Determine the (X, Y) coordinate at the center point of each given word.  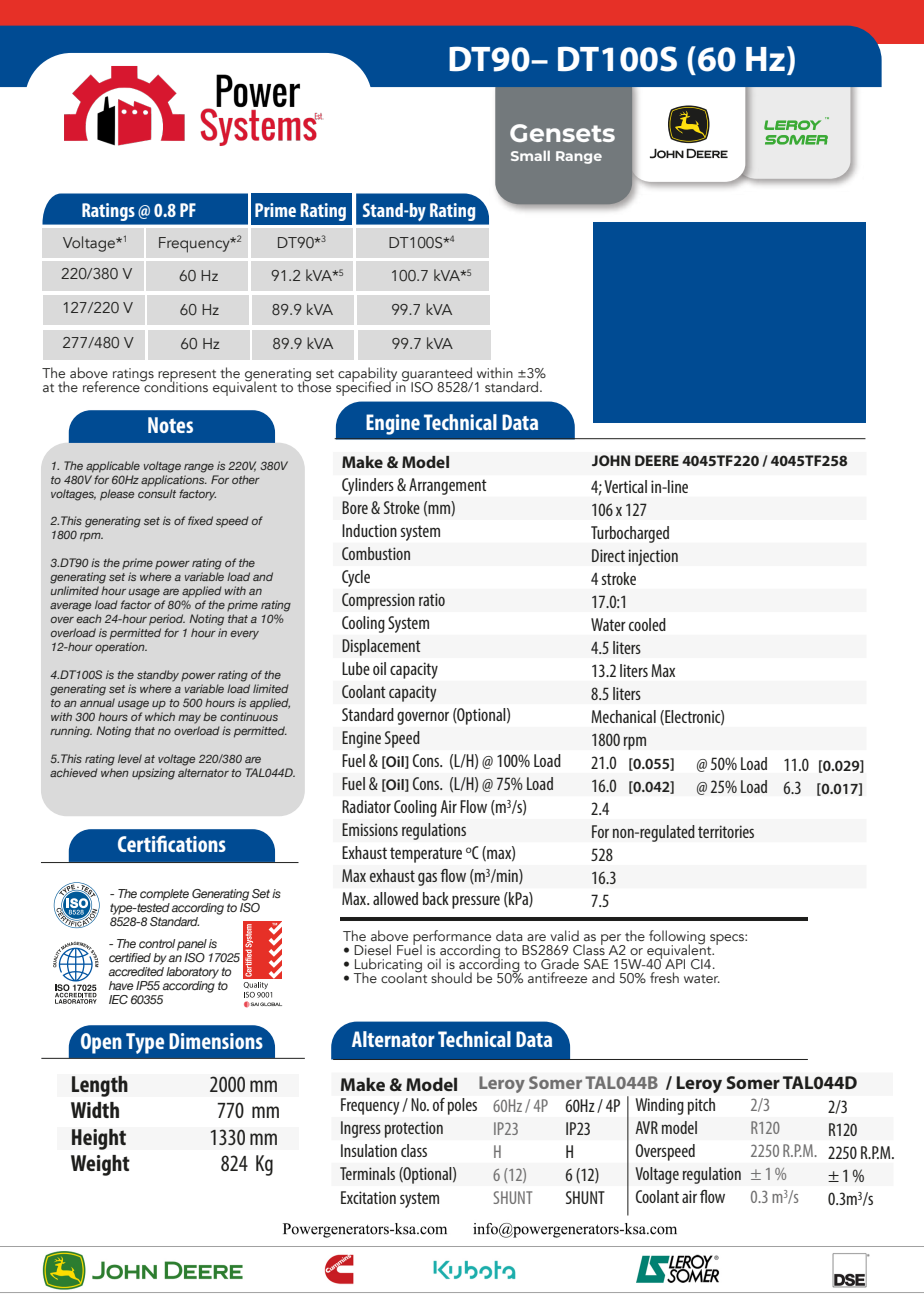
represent (187, 376)
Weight (100, 1165)
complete (164, 895)
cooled (647, 624)
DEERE (657, 460)
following (677, 938)
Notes (170, 425)
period (167, 620)
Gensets (562, 133)
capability (368, 375)
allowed (395, 898)
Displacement (381, 647)
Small (530, 155)
